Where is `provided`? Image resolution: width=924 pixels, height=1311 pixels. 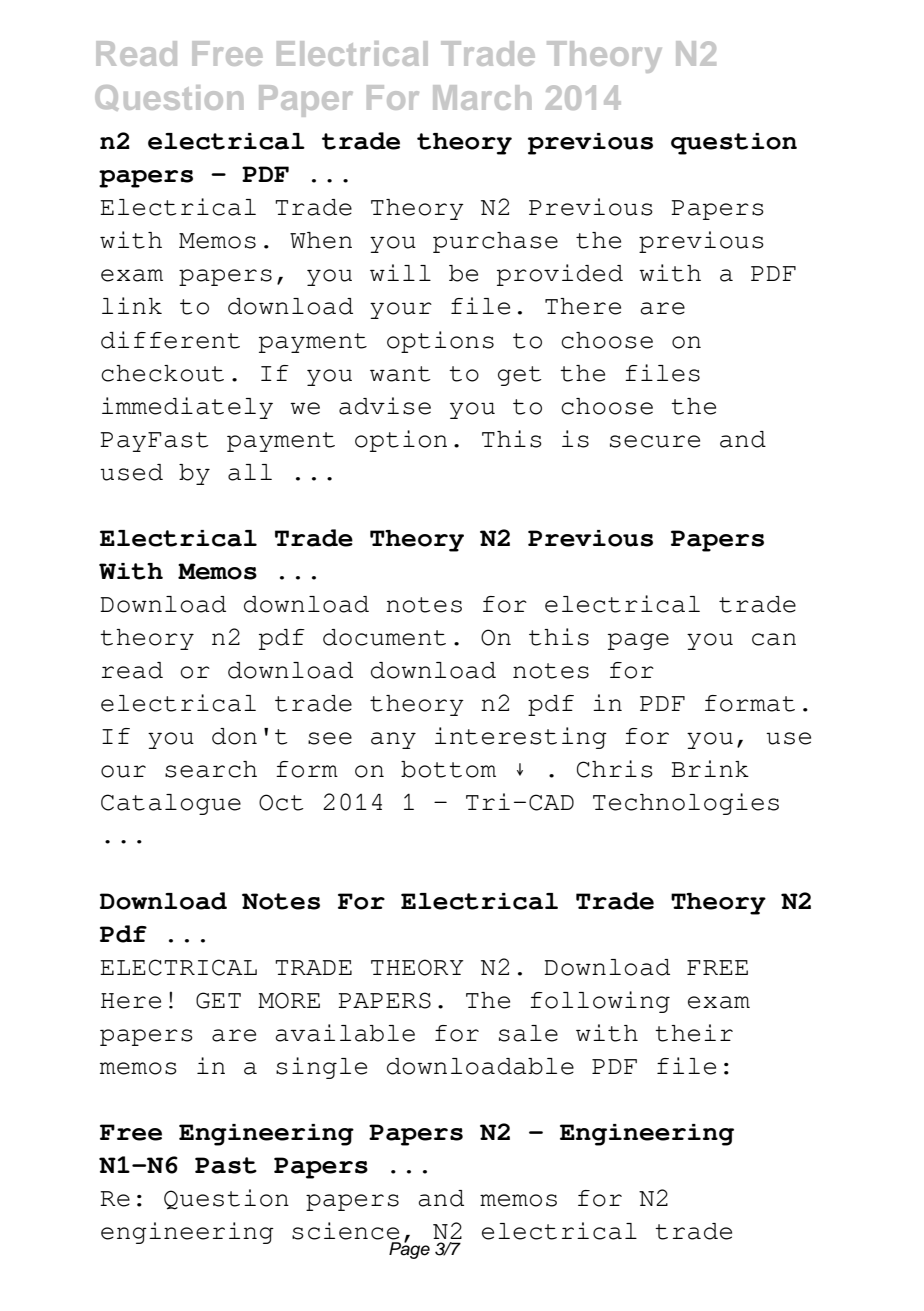
provided is located at coordinates (560, 275).
